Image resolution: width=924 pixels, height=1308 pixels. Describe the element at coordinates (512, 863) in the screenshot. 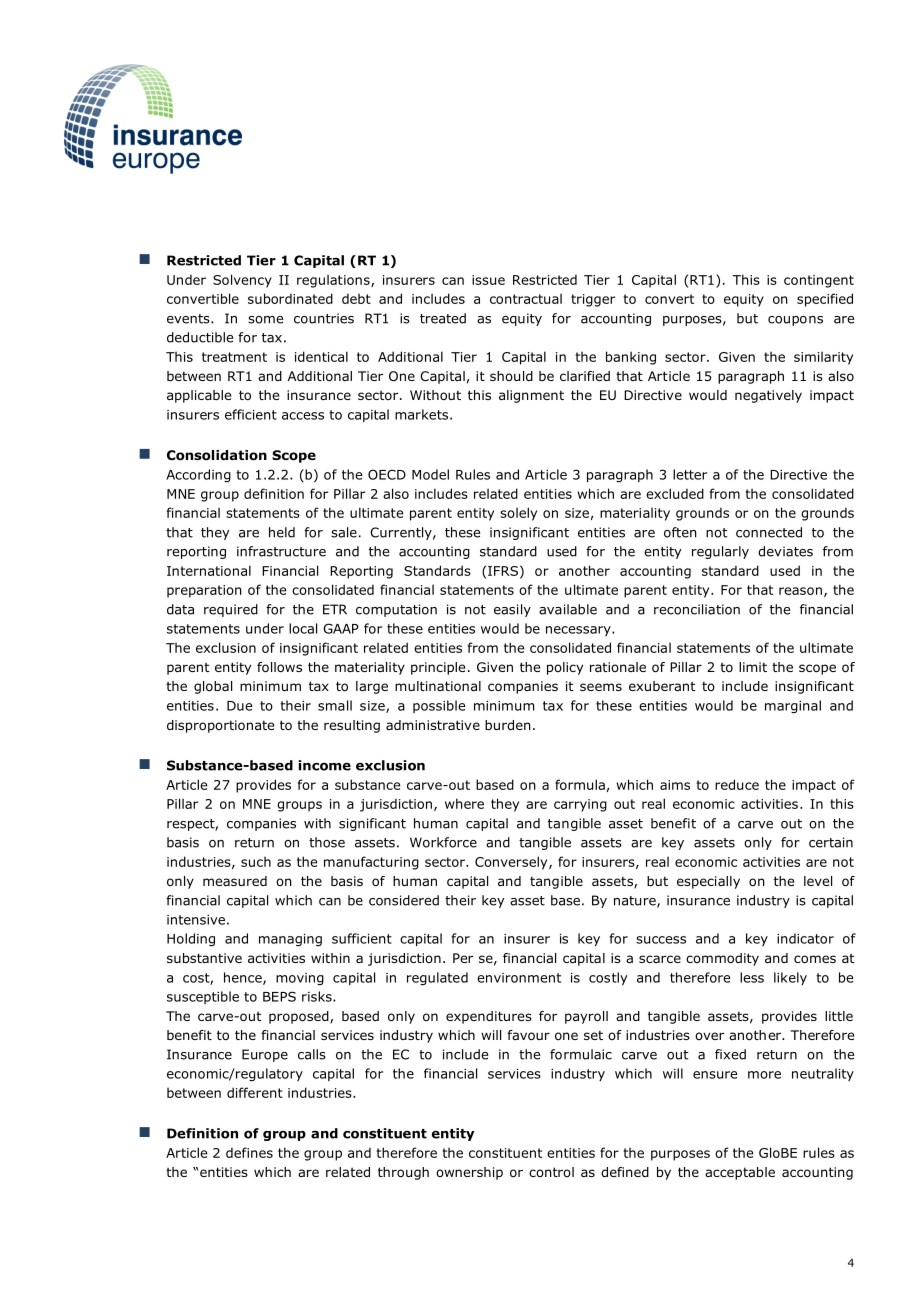

I see `Conversely` at that location.
